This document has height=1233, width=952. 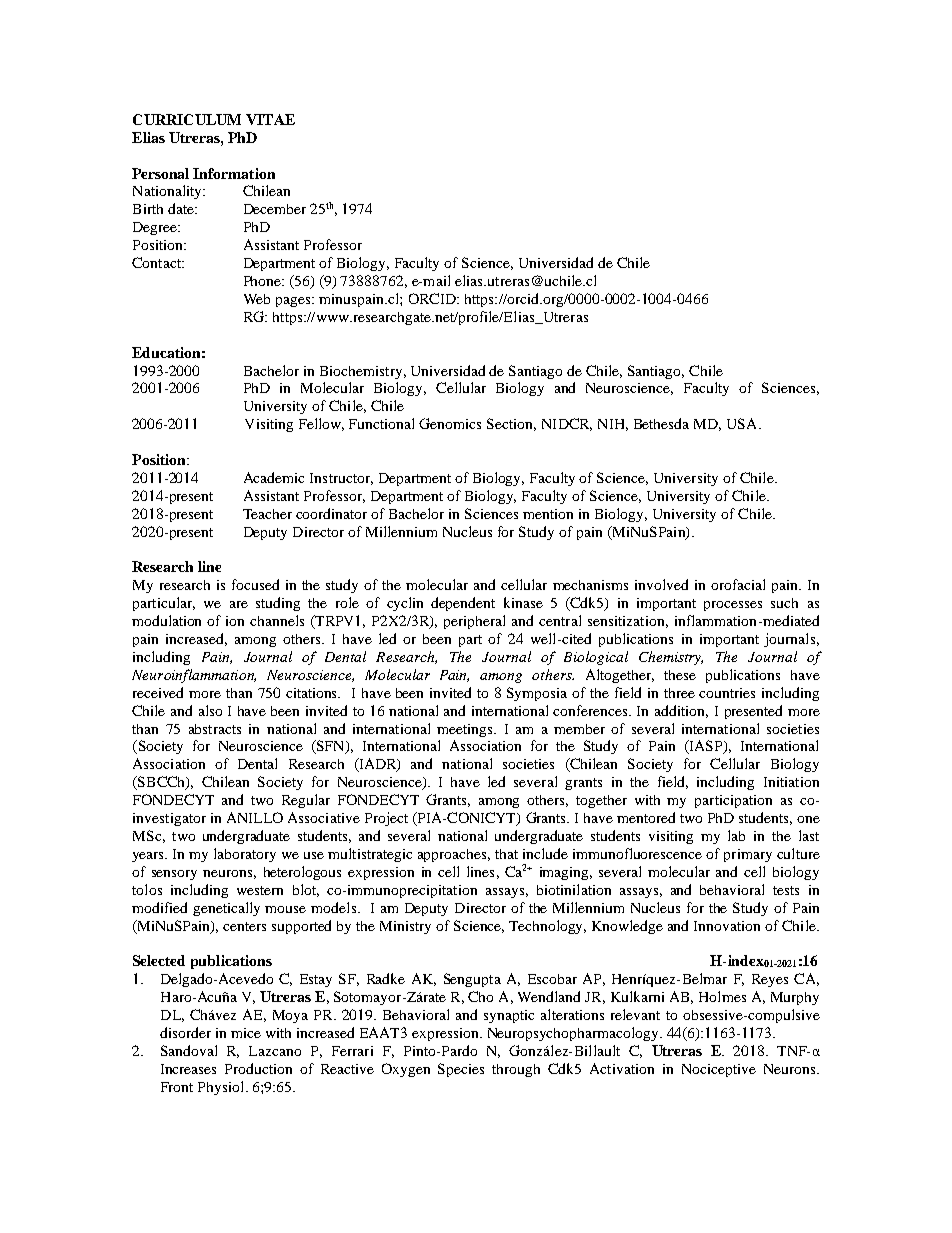 What do you see at coordinates (267, 514) in the document?
I see `Teacher` at bounding box center [267, 514].
